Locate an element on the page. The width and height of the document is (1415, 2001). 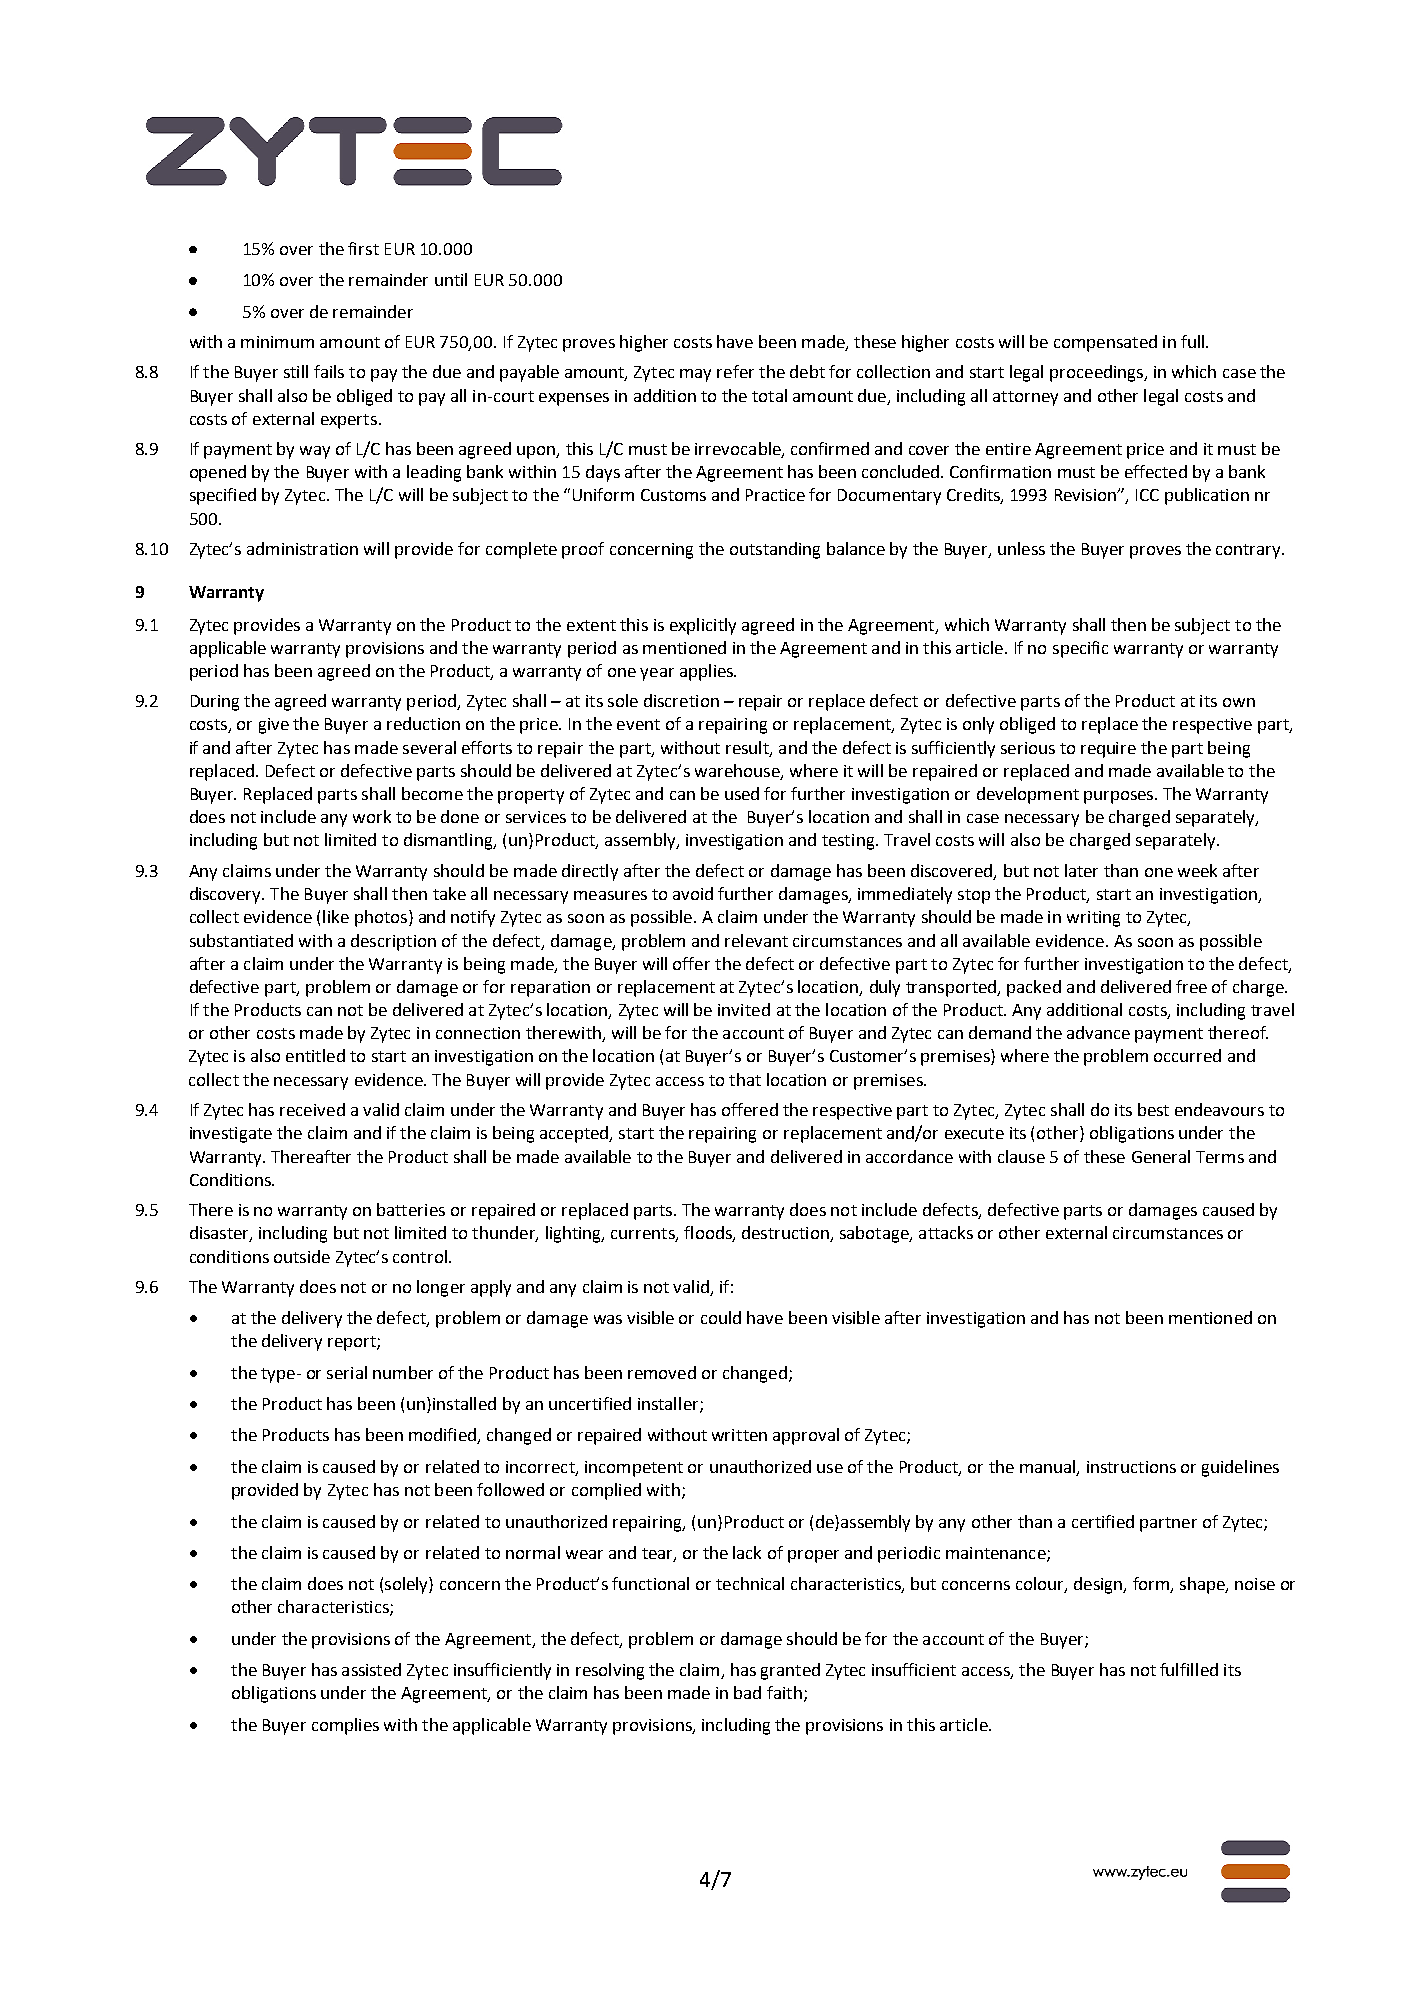
General is located at coordinates (1161, 1156).
